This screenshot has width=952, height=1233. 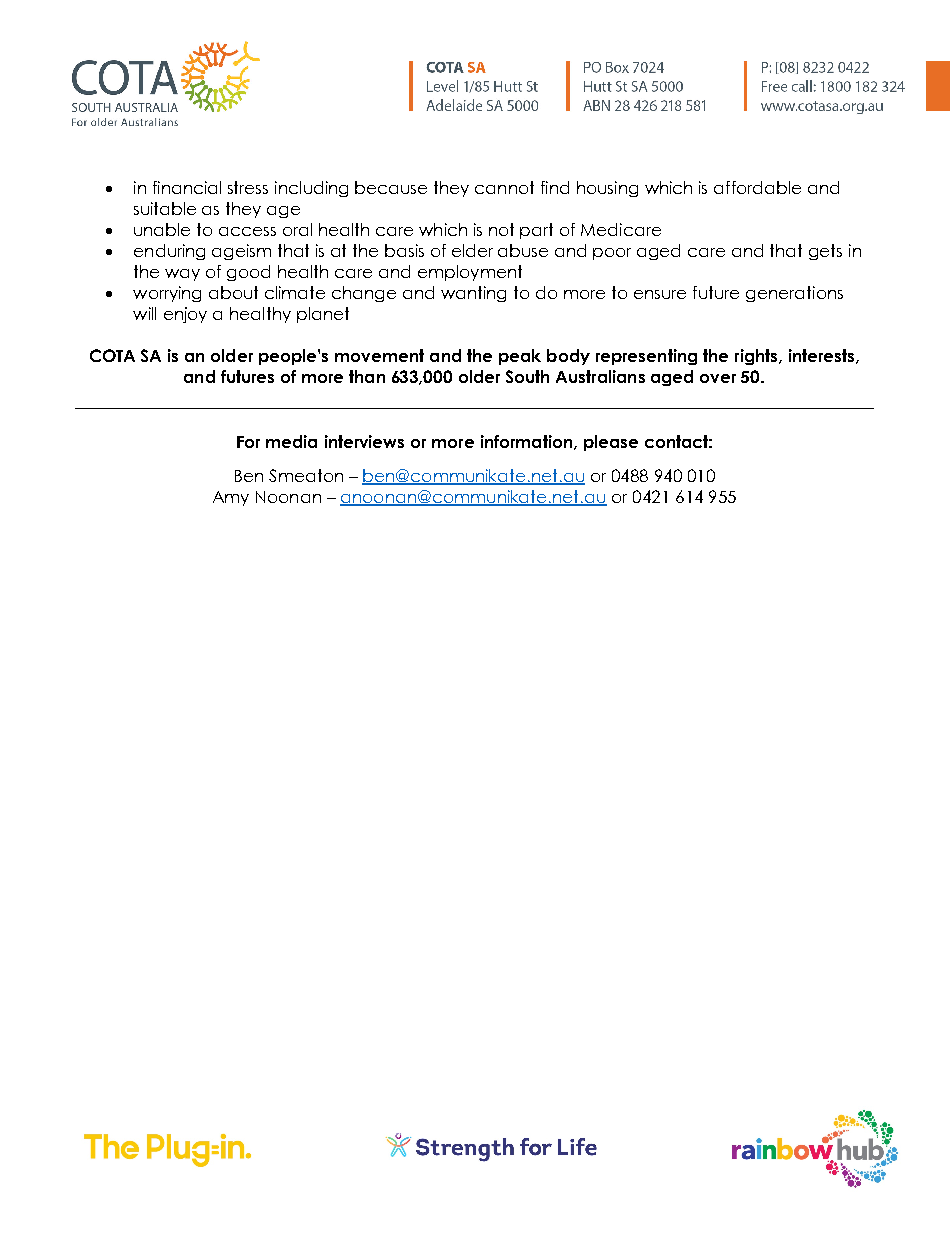 What do you see at coordinates (611, 443) in the screenshot?
I see `please` at bounding box center [611, 443].
